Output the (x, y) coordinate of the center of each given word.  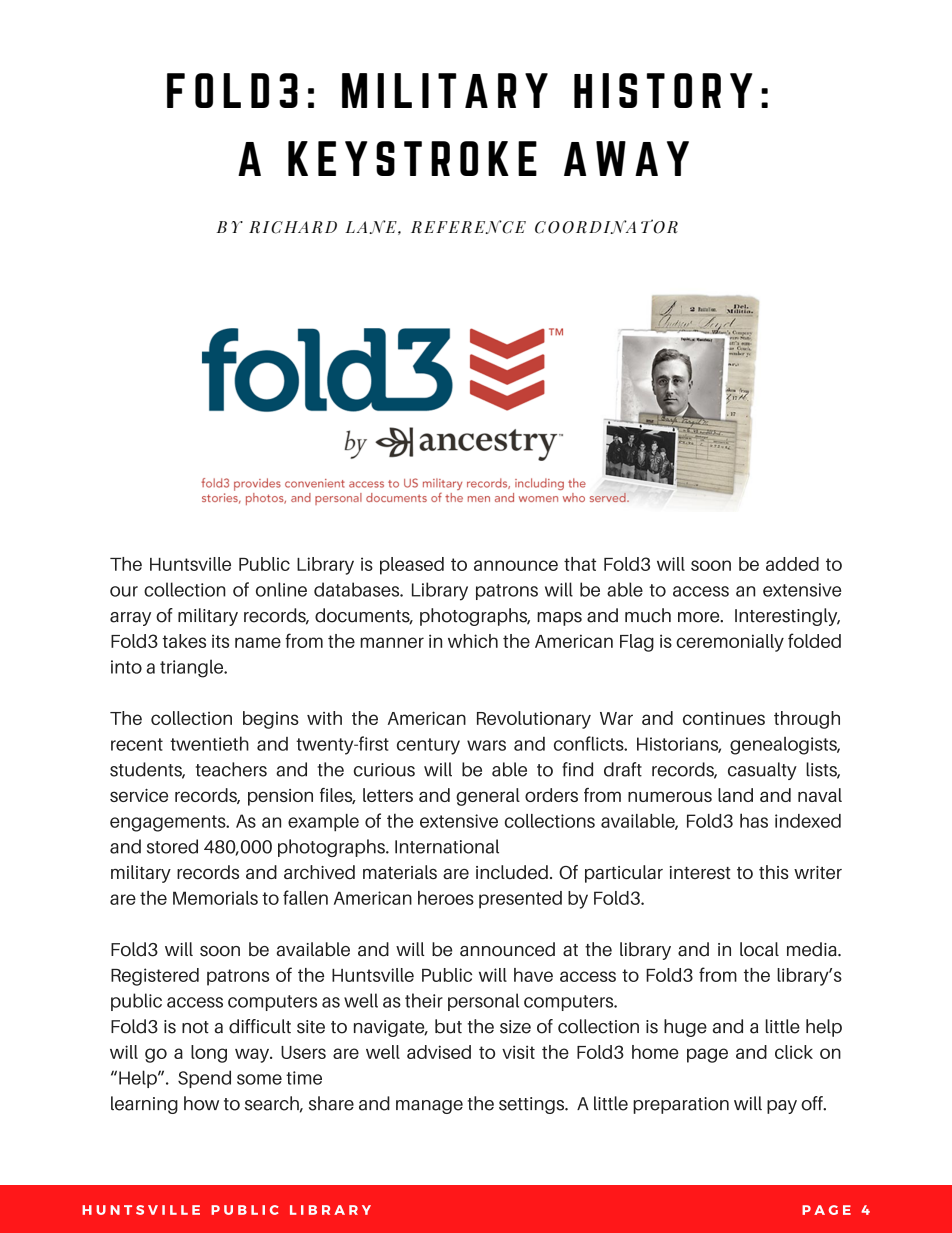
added (792, 564)
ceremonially (730, 643)
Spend (204, 1079)
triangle (193, 668)
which (473, 641)
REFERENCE (468, 227)
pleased (412, 566)
